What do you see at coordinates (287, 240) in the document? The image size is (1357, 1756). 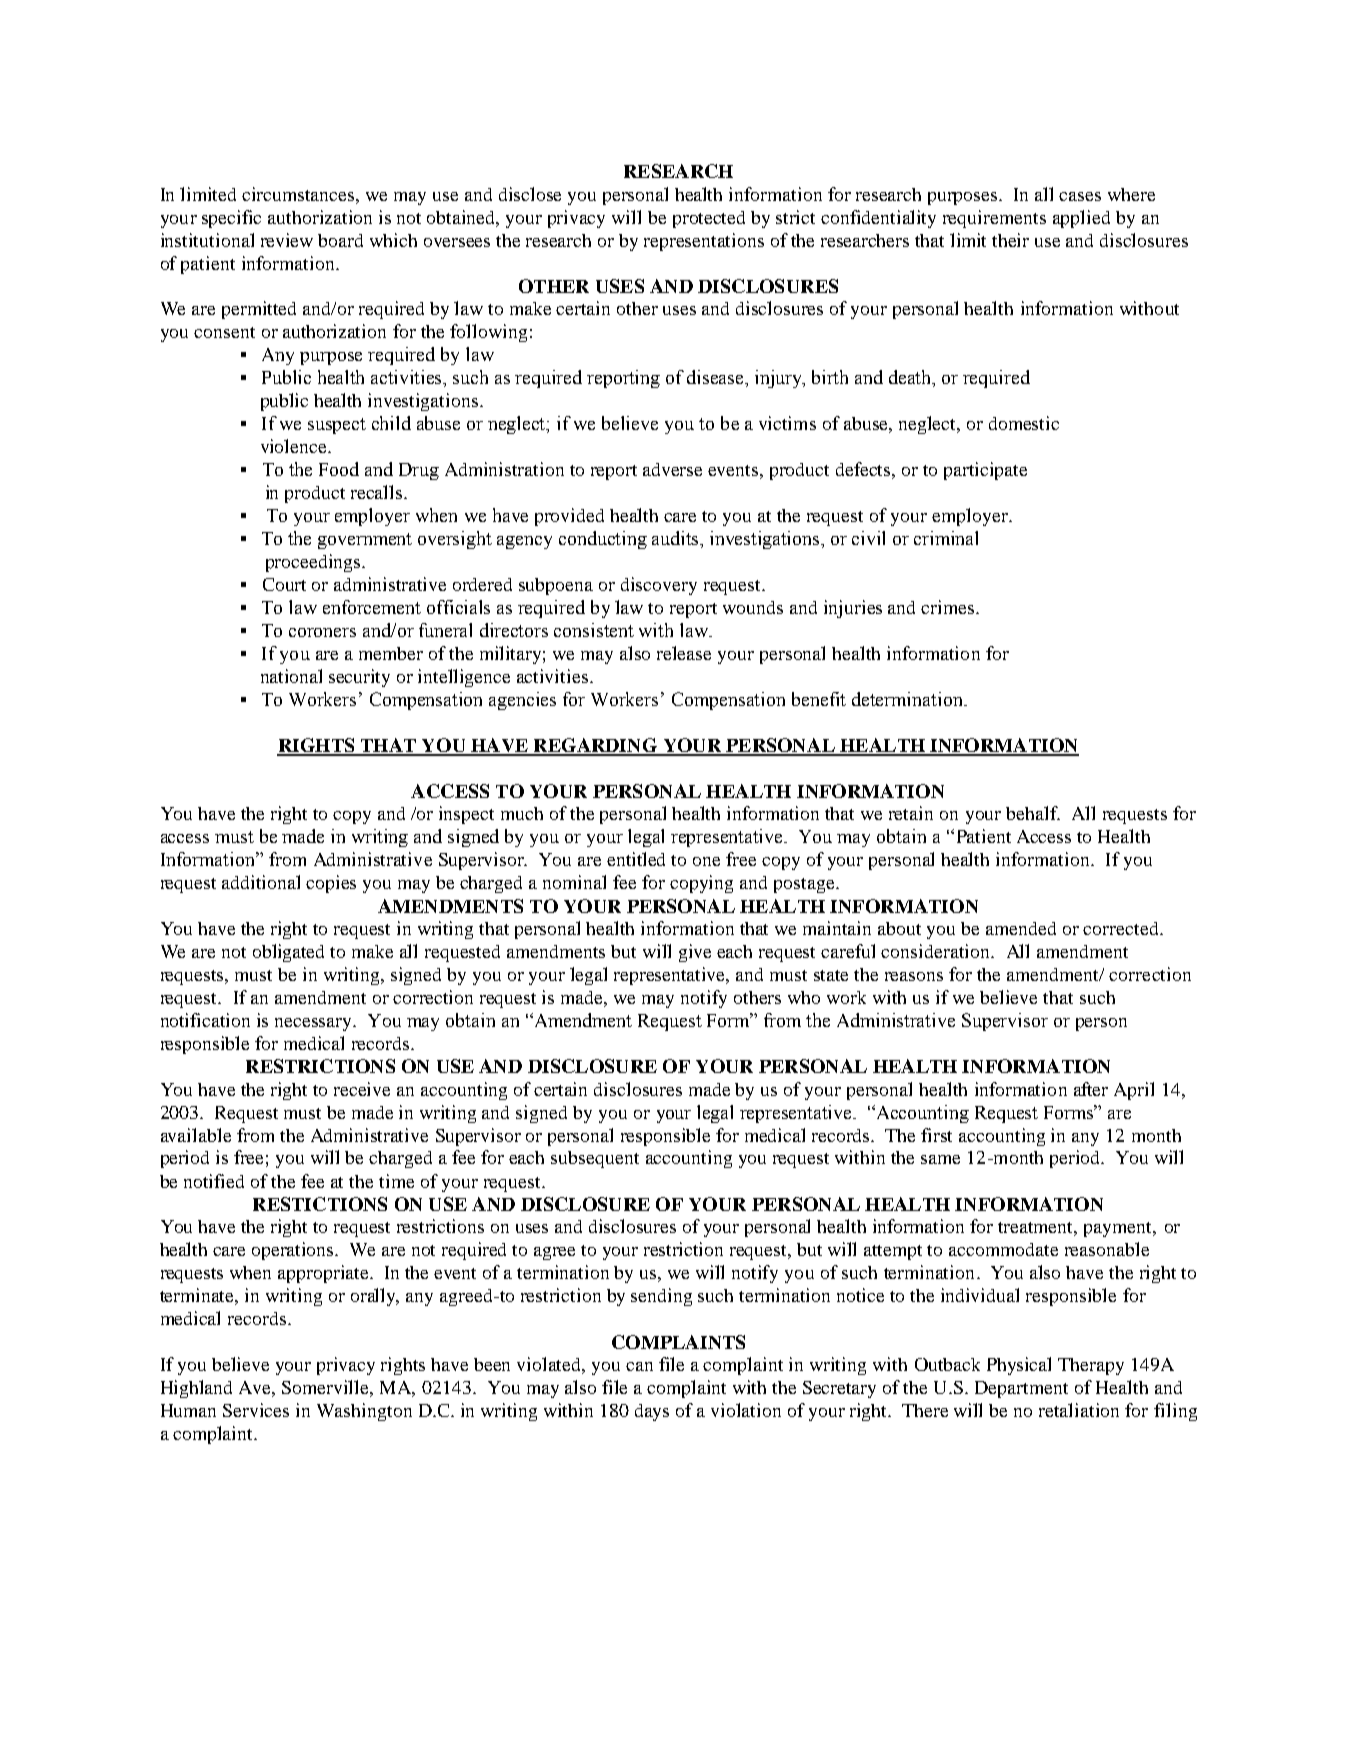 I see `review` at bounding box center [287, 240].
